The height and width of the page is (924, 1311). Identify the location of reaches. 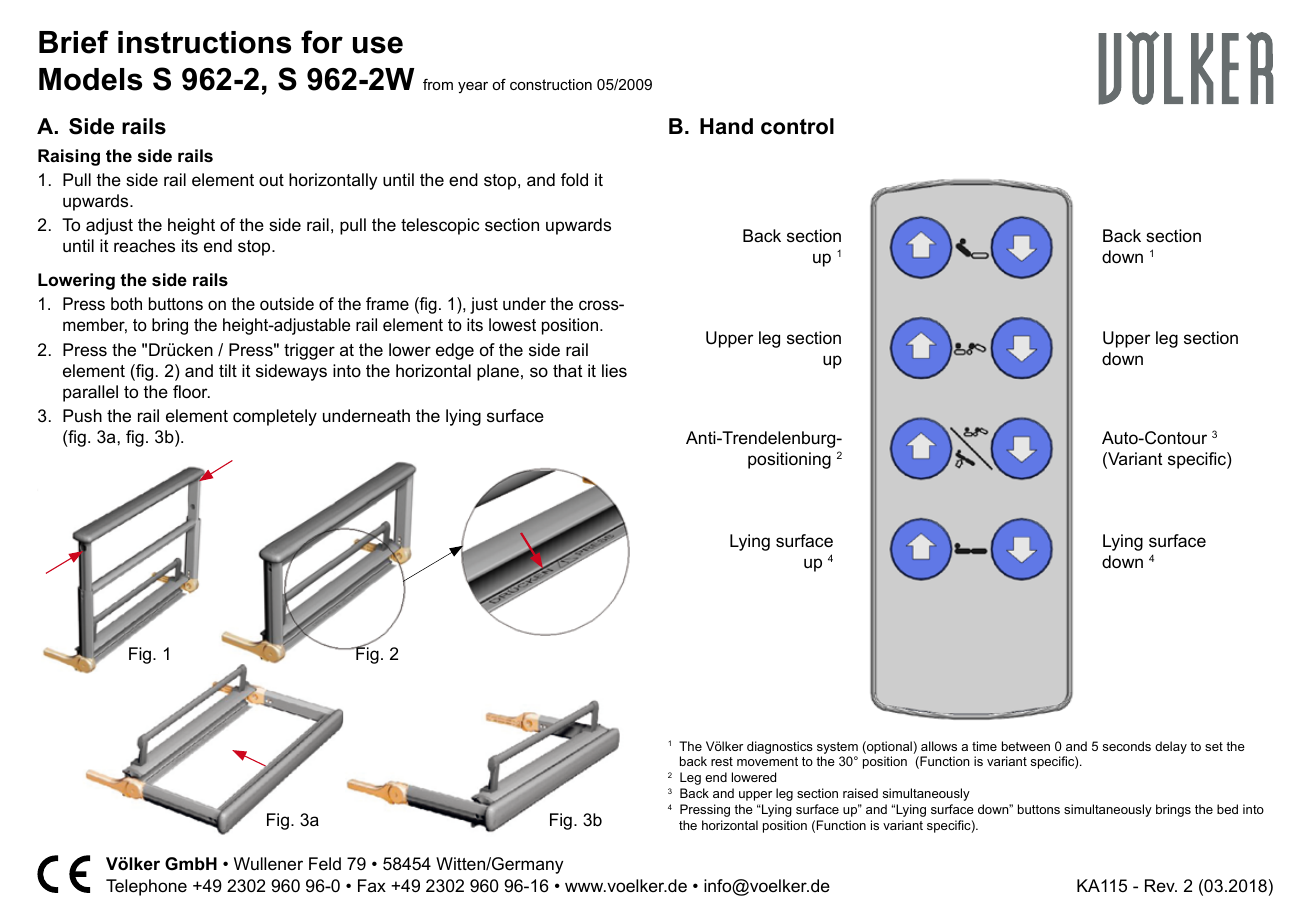
(144, 246).
